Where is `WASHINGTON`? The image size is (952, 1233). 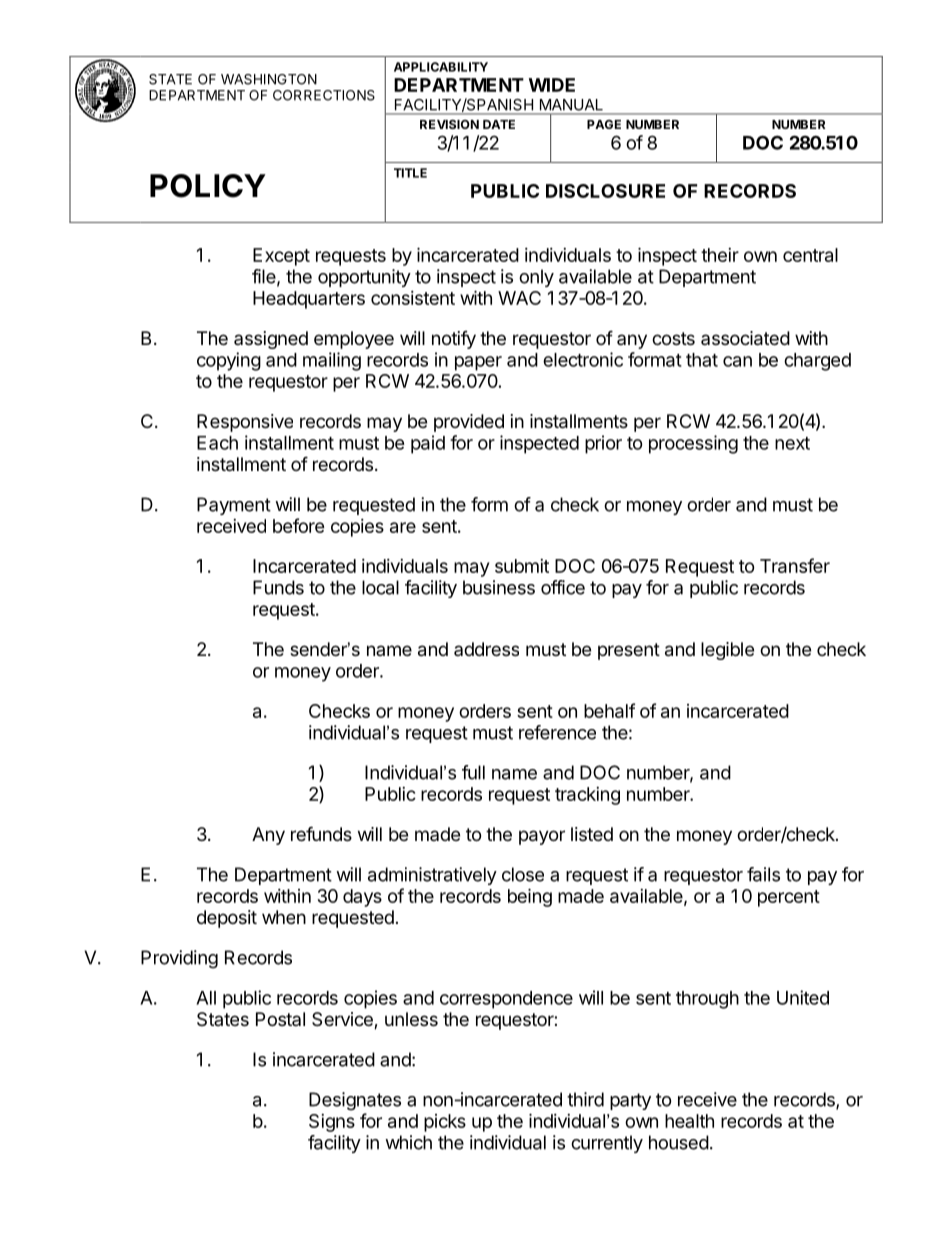 WASHINGTON is located at coordinates (269, 79).
